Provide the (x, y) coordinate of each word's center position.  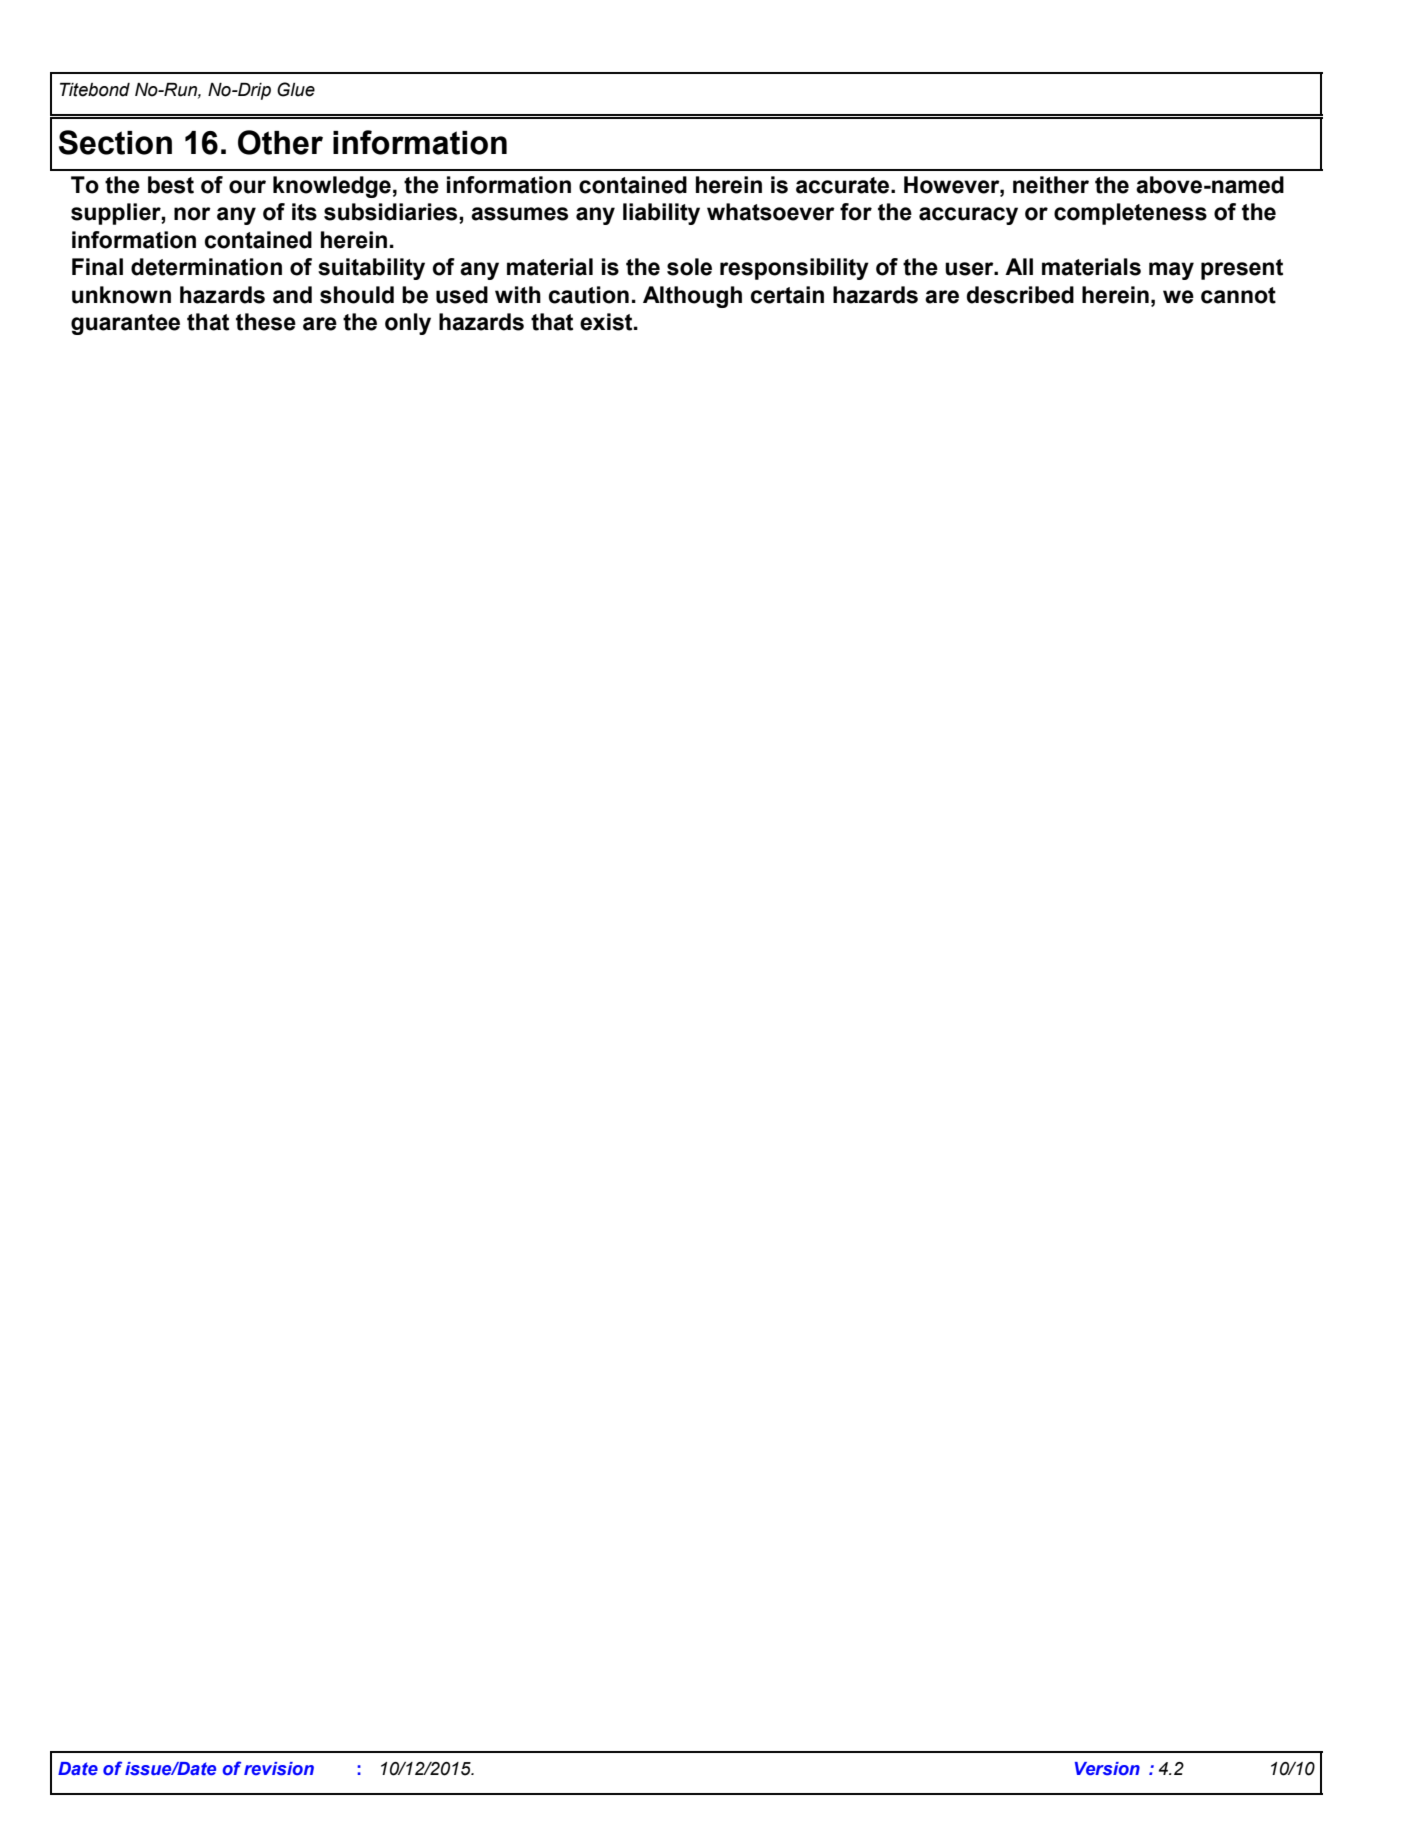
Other (280, 142)
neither (1051, 185)
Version (1107, 1769)
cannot (1238, 295)
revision (279, 1769)
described (1020, 295)
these (266, 322)
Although (692, 297)
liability (661, 214)
